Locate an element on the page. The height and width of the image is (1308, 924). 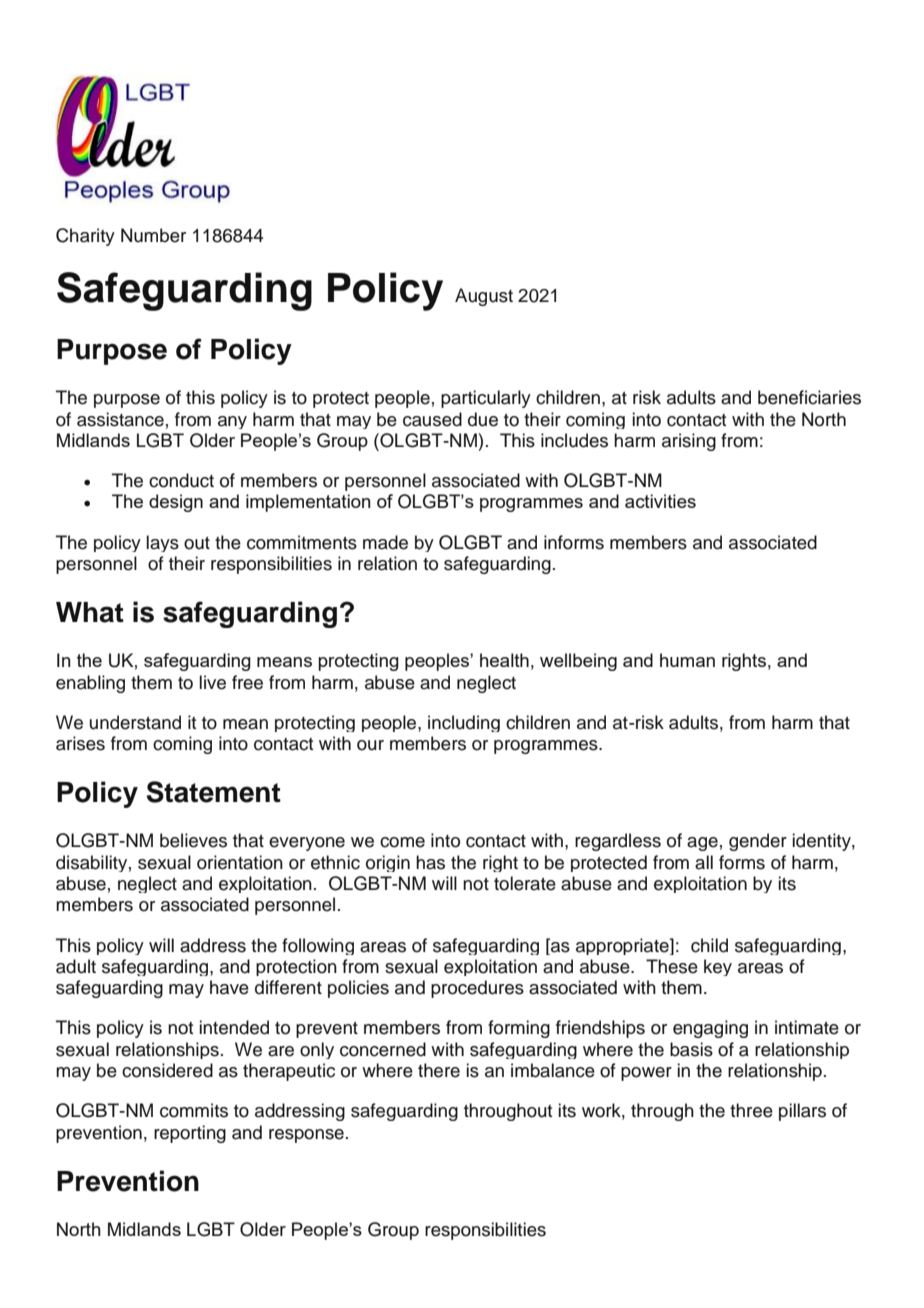
Number is located at coordinates (153, 235).
